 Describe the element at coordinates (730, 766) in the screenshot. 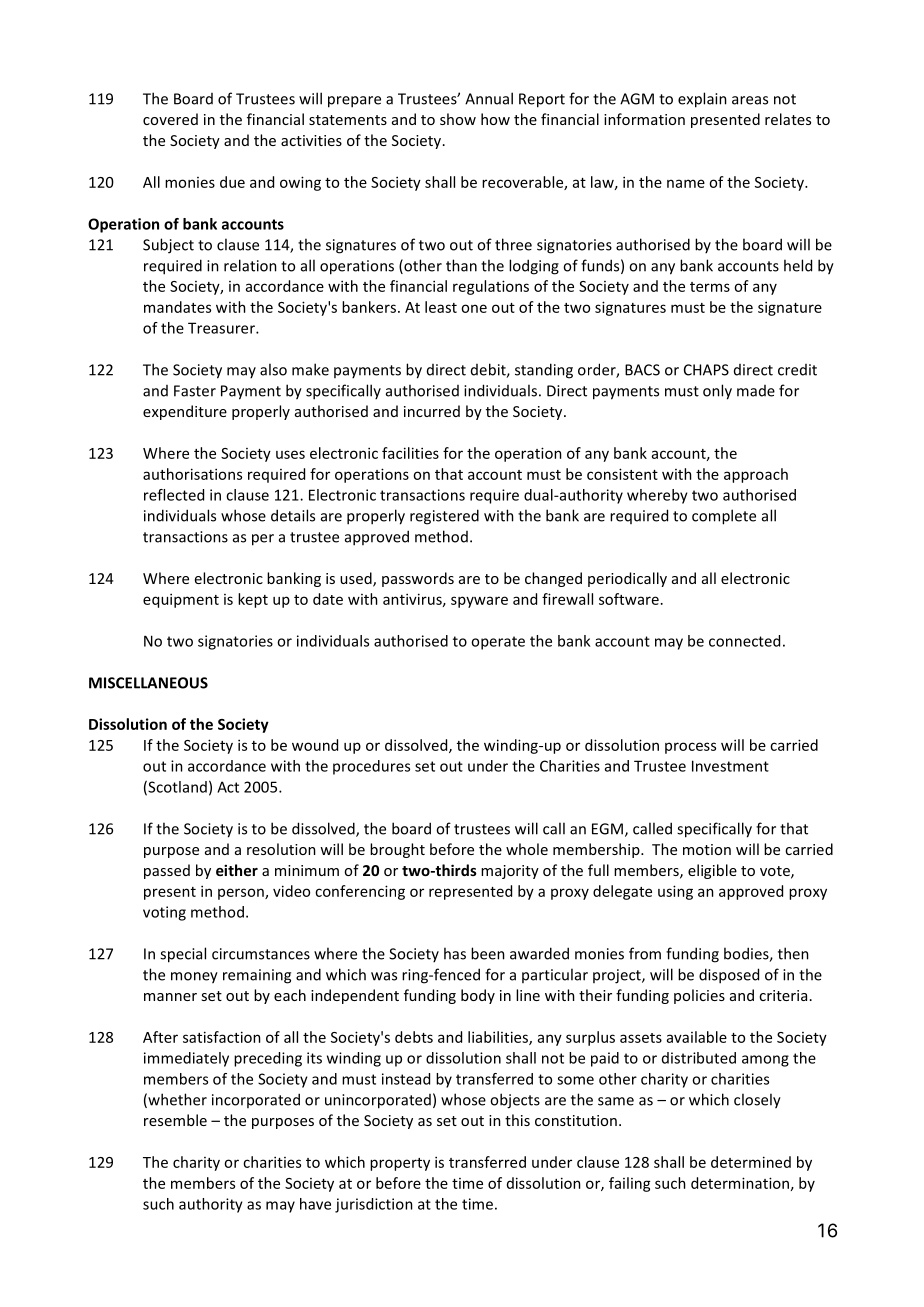

I see `Investment` at that location.
